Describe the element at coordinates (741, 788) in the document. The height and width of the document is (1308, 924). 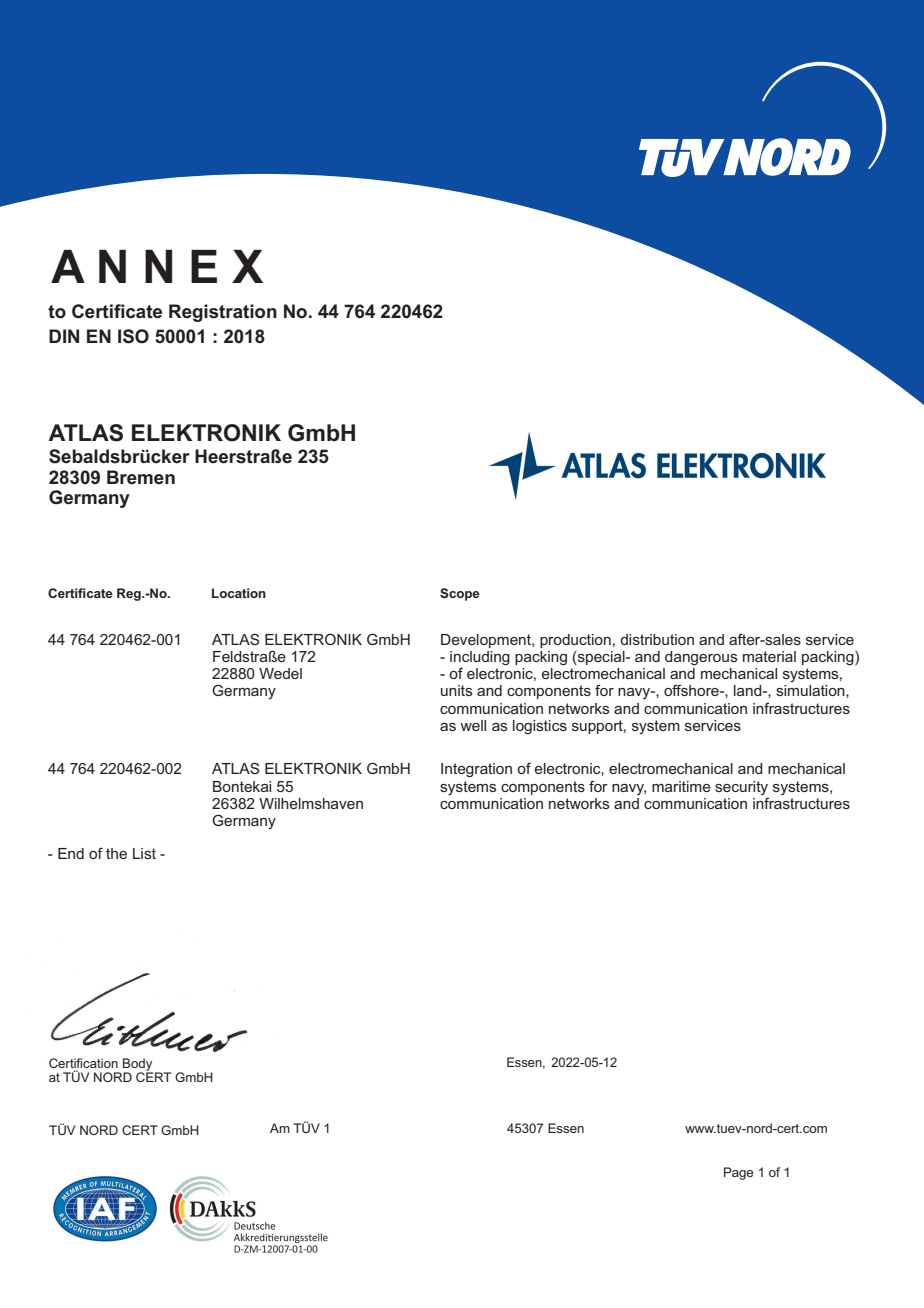
I see `security` at that location.
